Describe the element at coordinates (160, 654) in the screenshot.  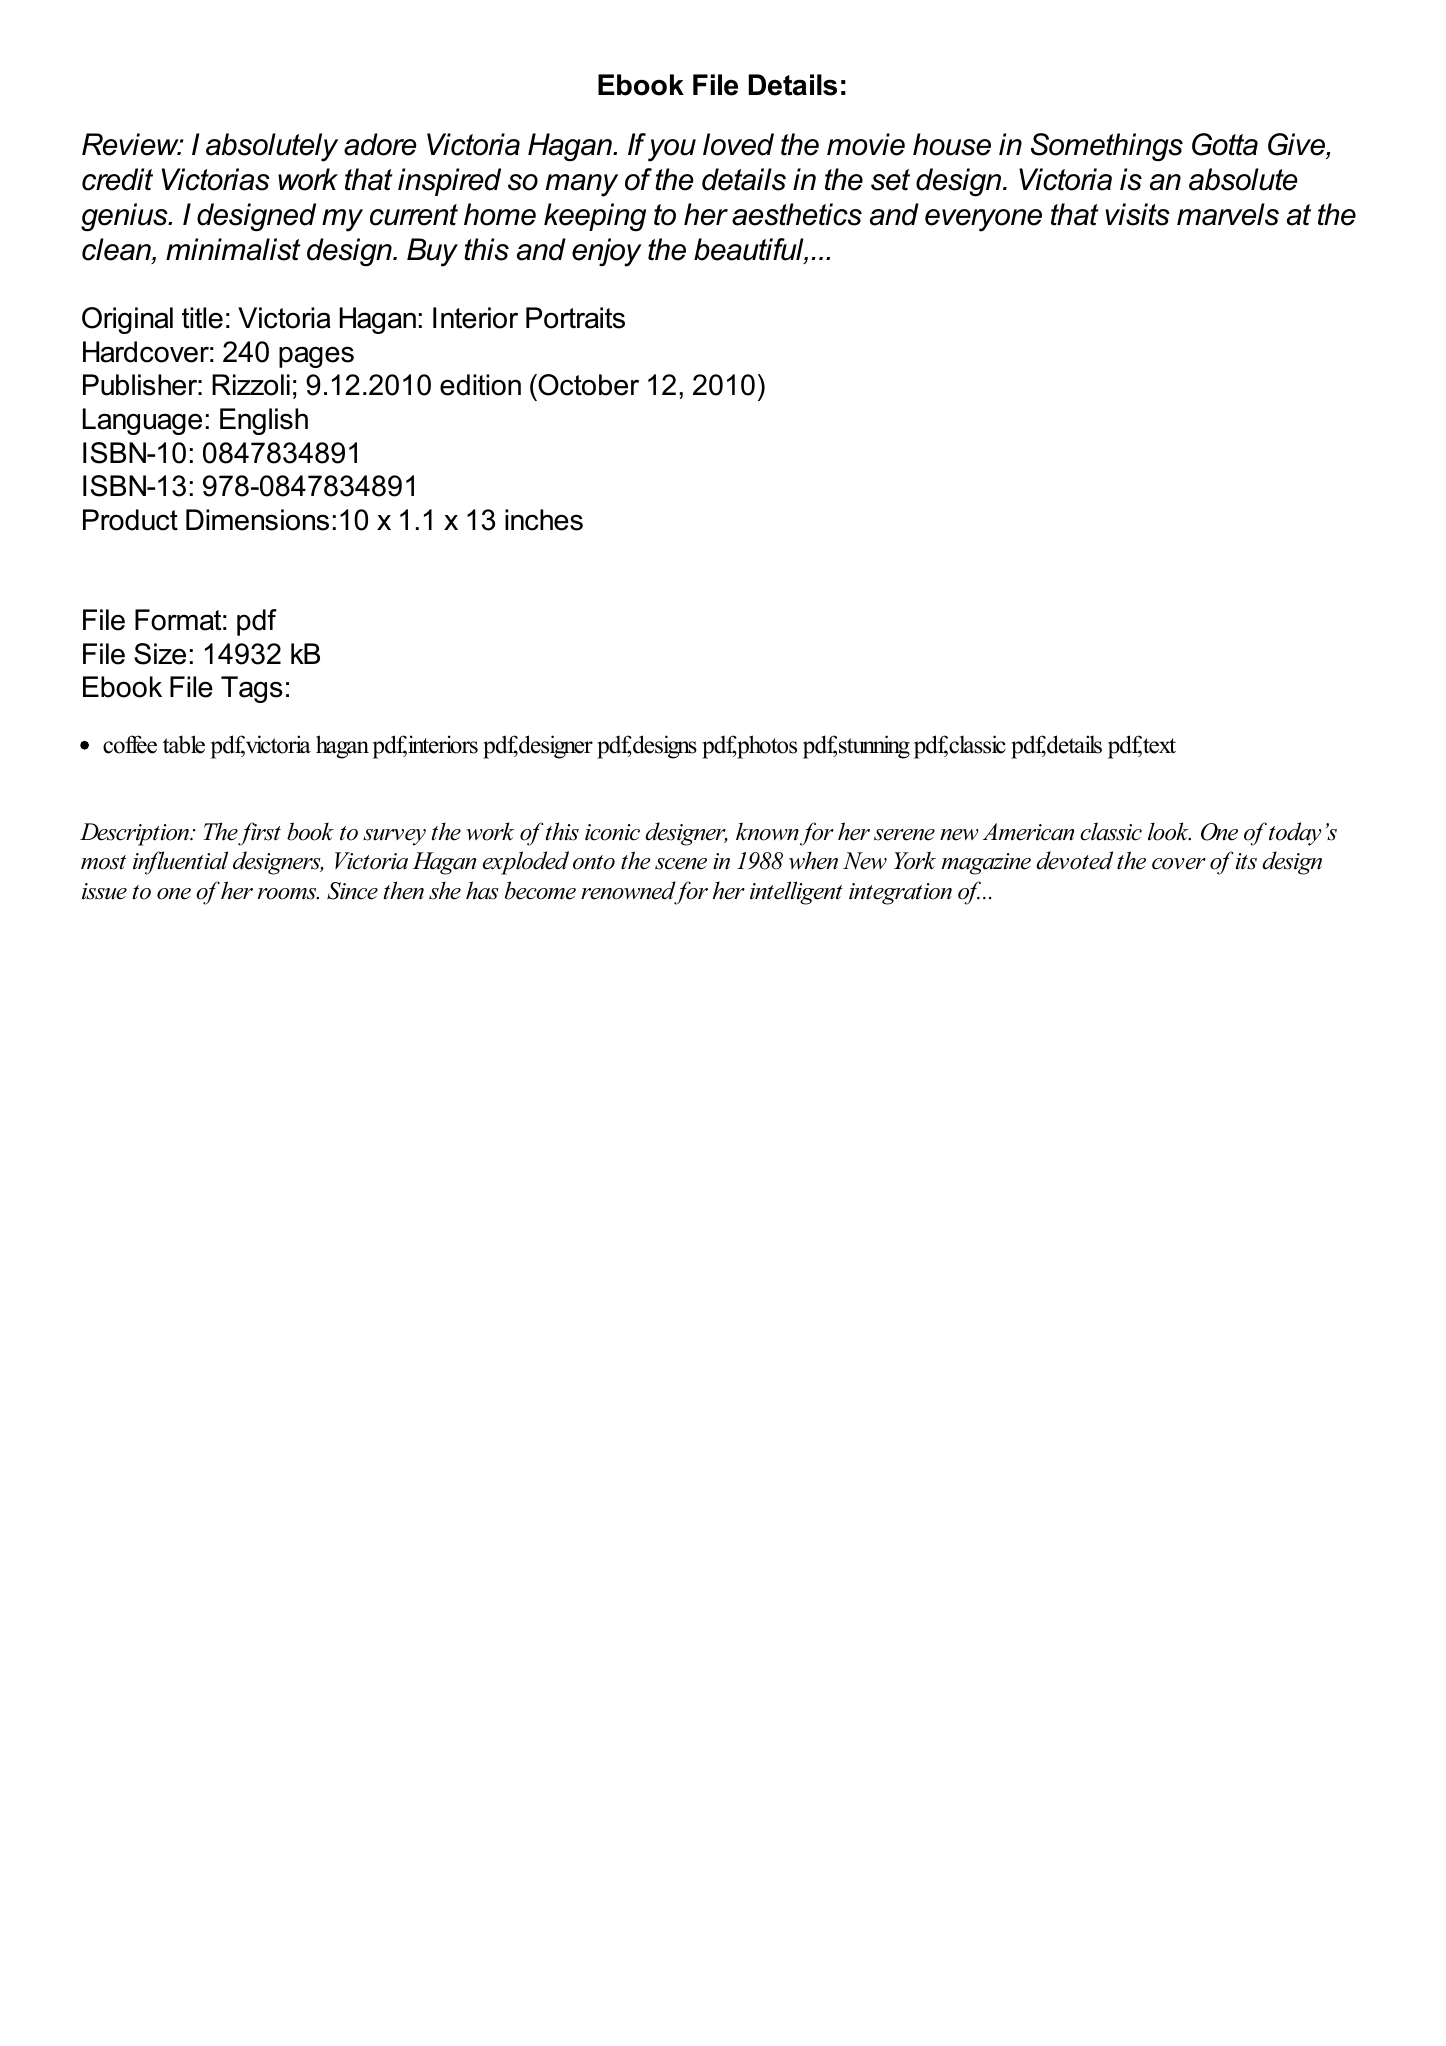
I see `Size` at that location.
